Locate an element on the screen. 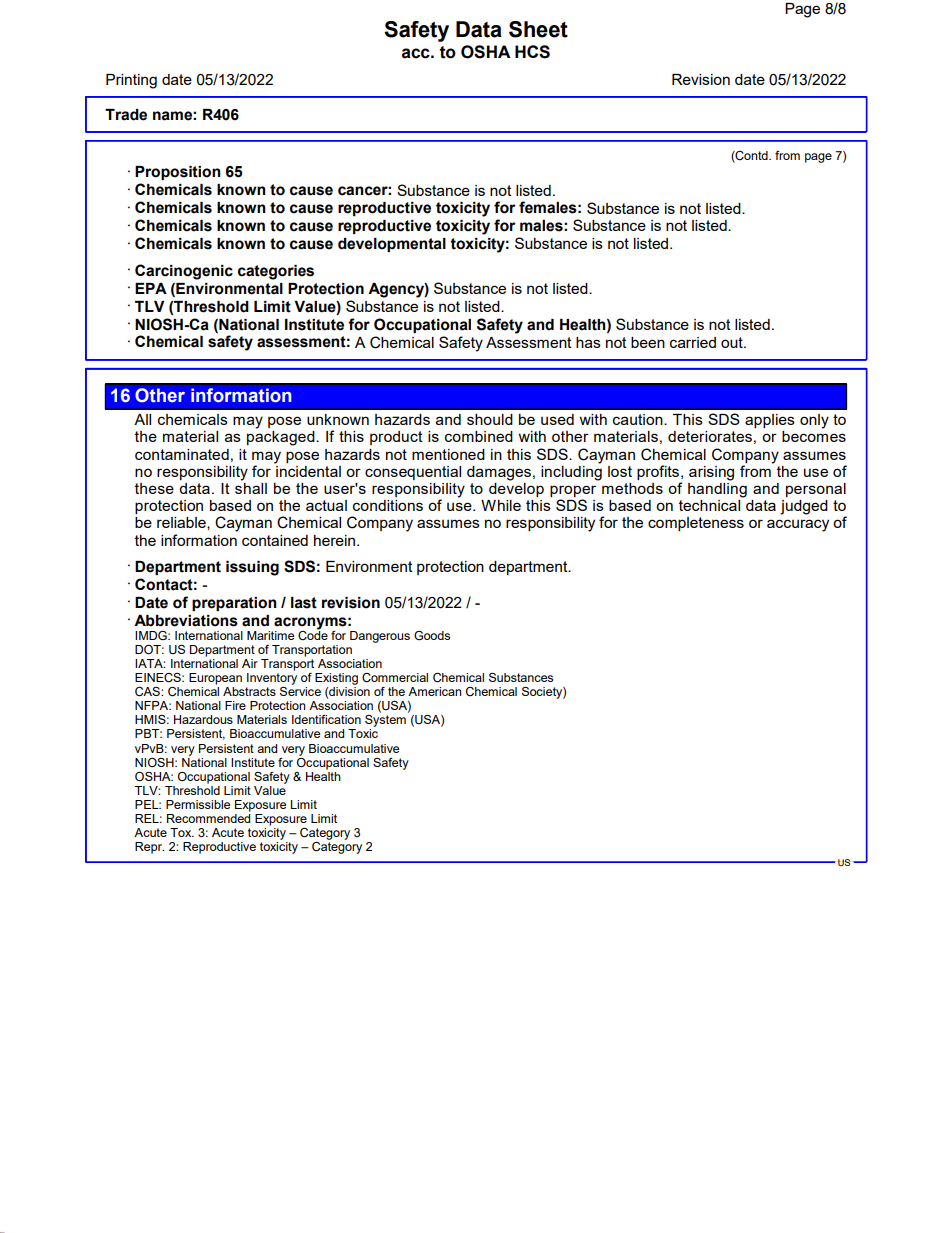 This screenshot has width=952, height=1233. Printing is located at coordinates (131, 81).
